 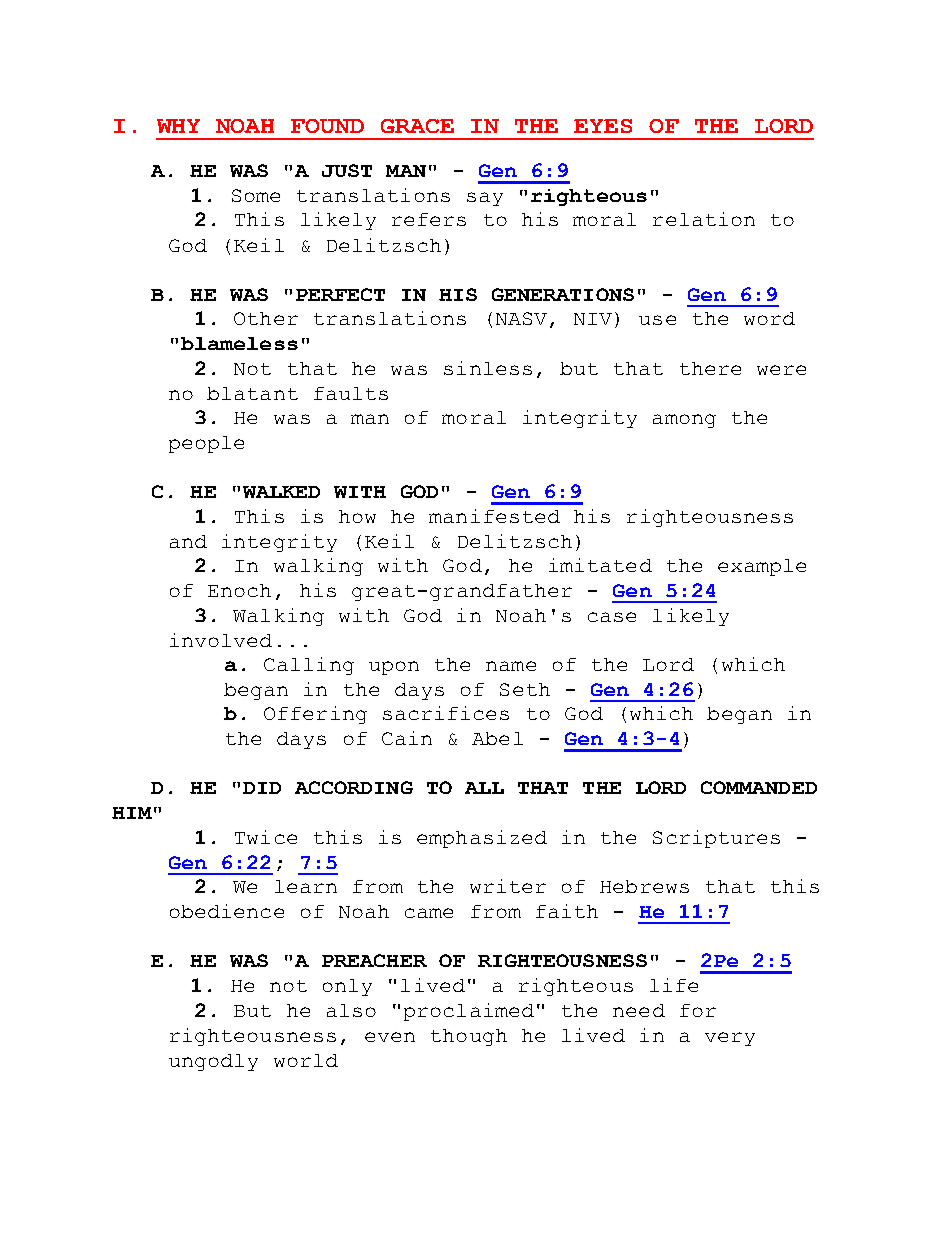 I want to click on ungodly, so click(x=213, y=1062).
